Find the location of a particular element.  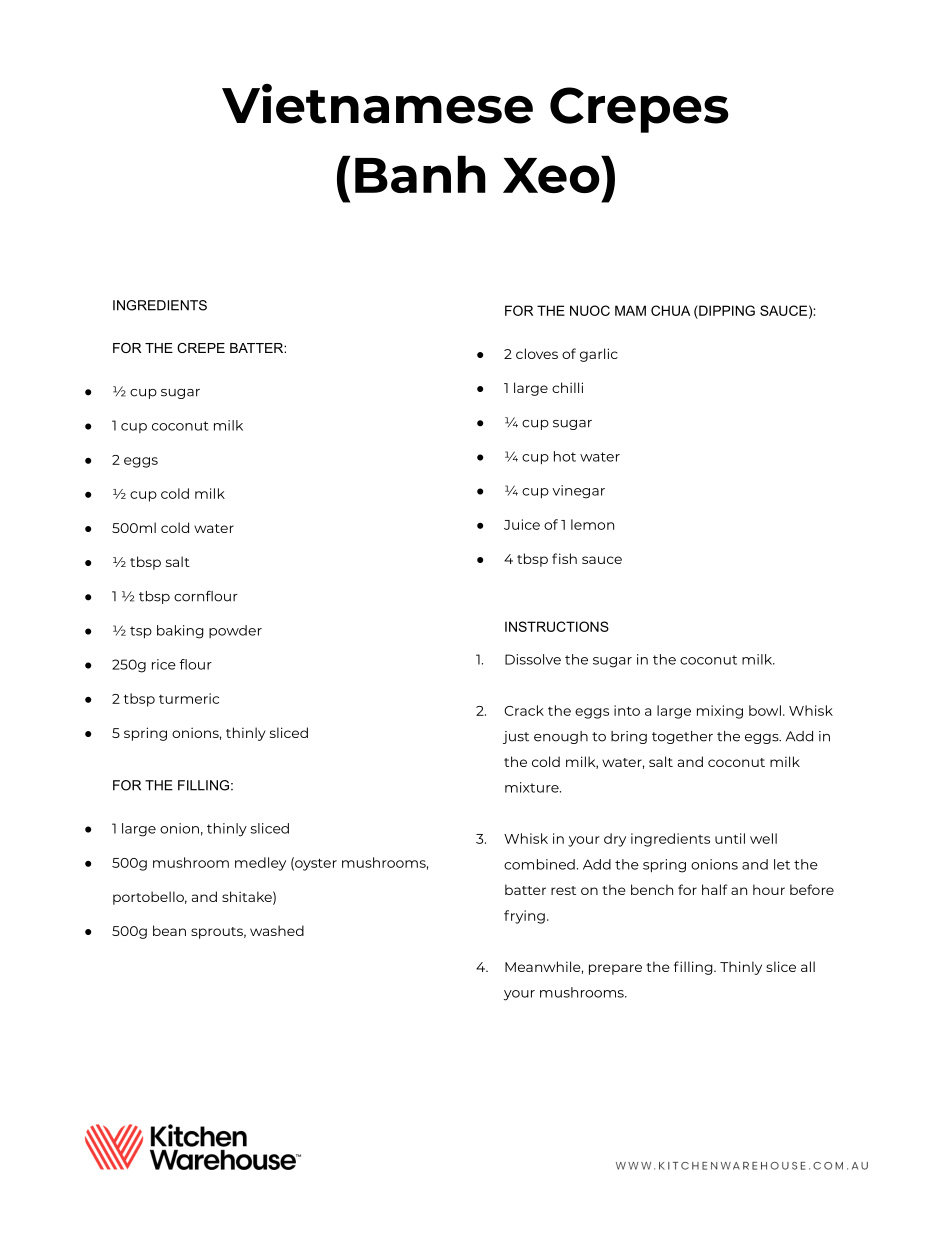

Vietnamese is located at coordinates (377, 104).
